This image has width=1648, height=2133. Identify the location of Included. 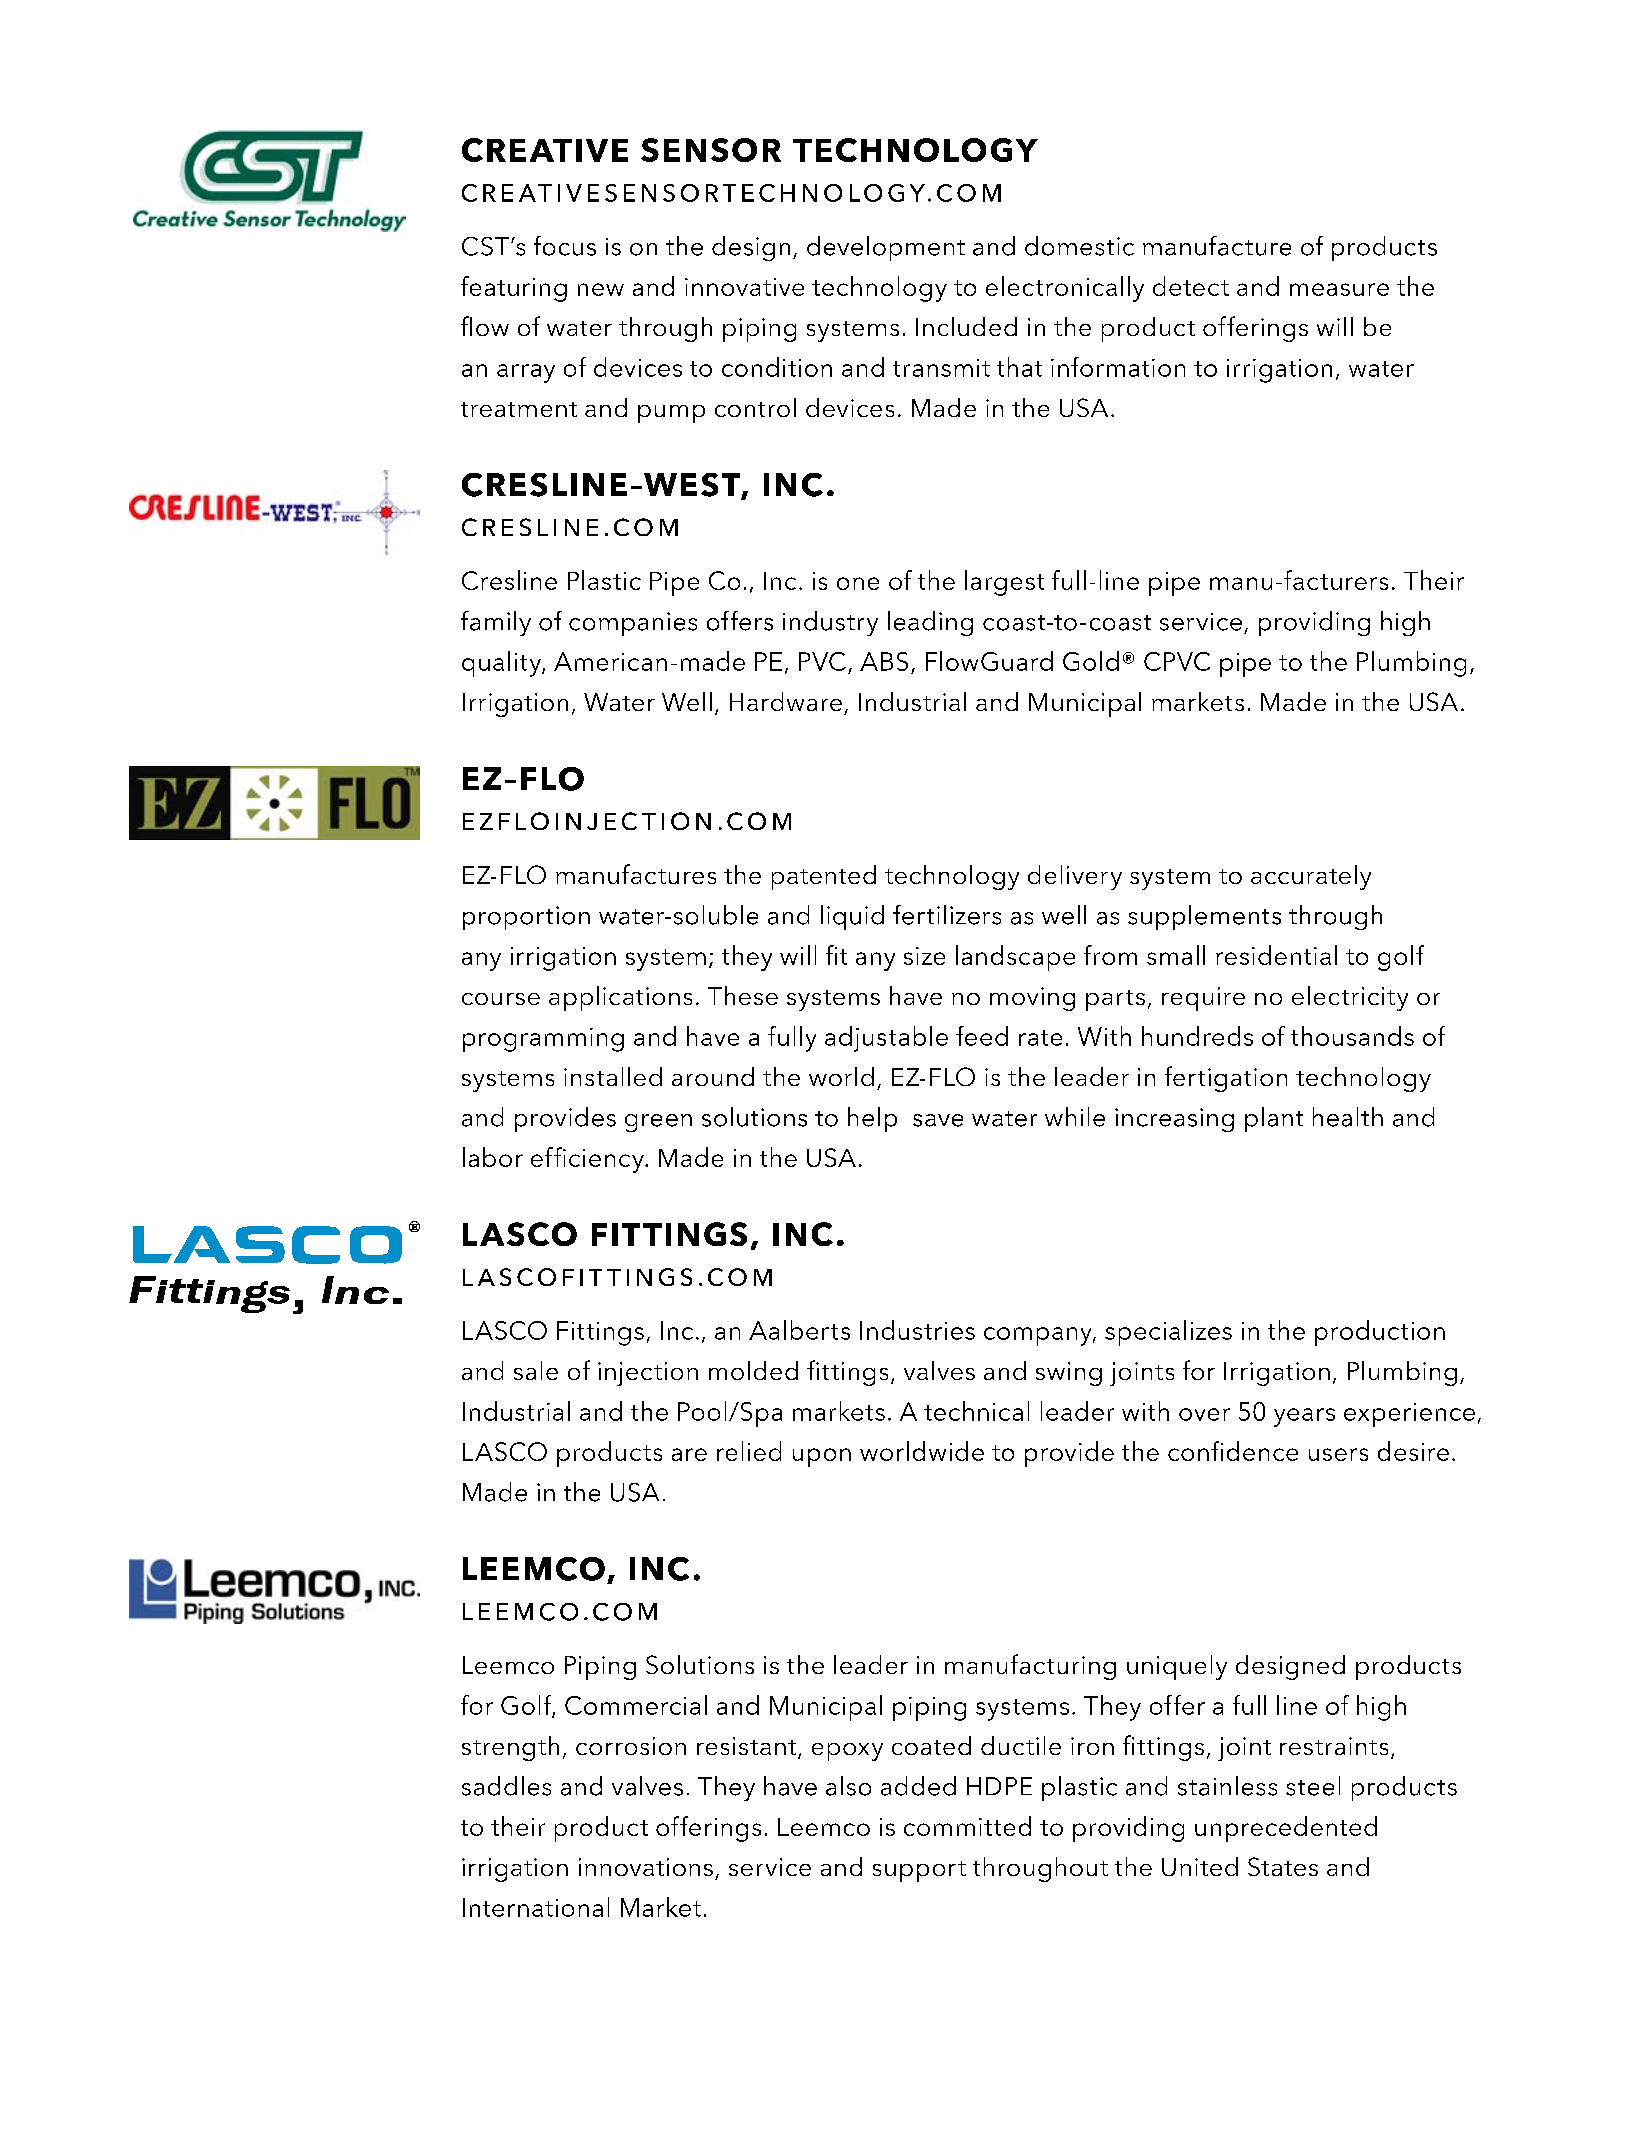
(966, 326).
